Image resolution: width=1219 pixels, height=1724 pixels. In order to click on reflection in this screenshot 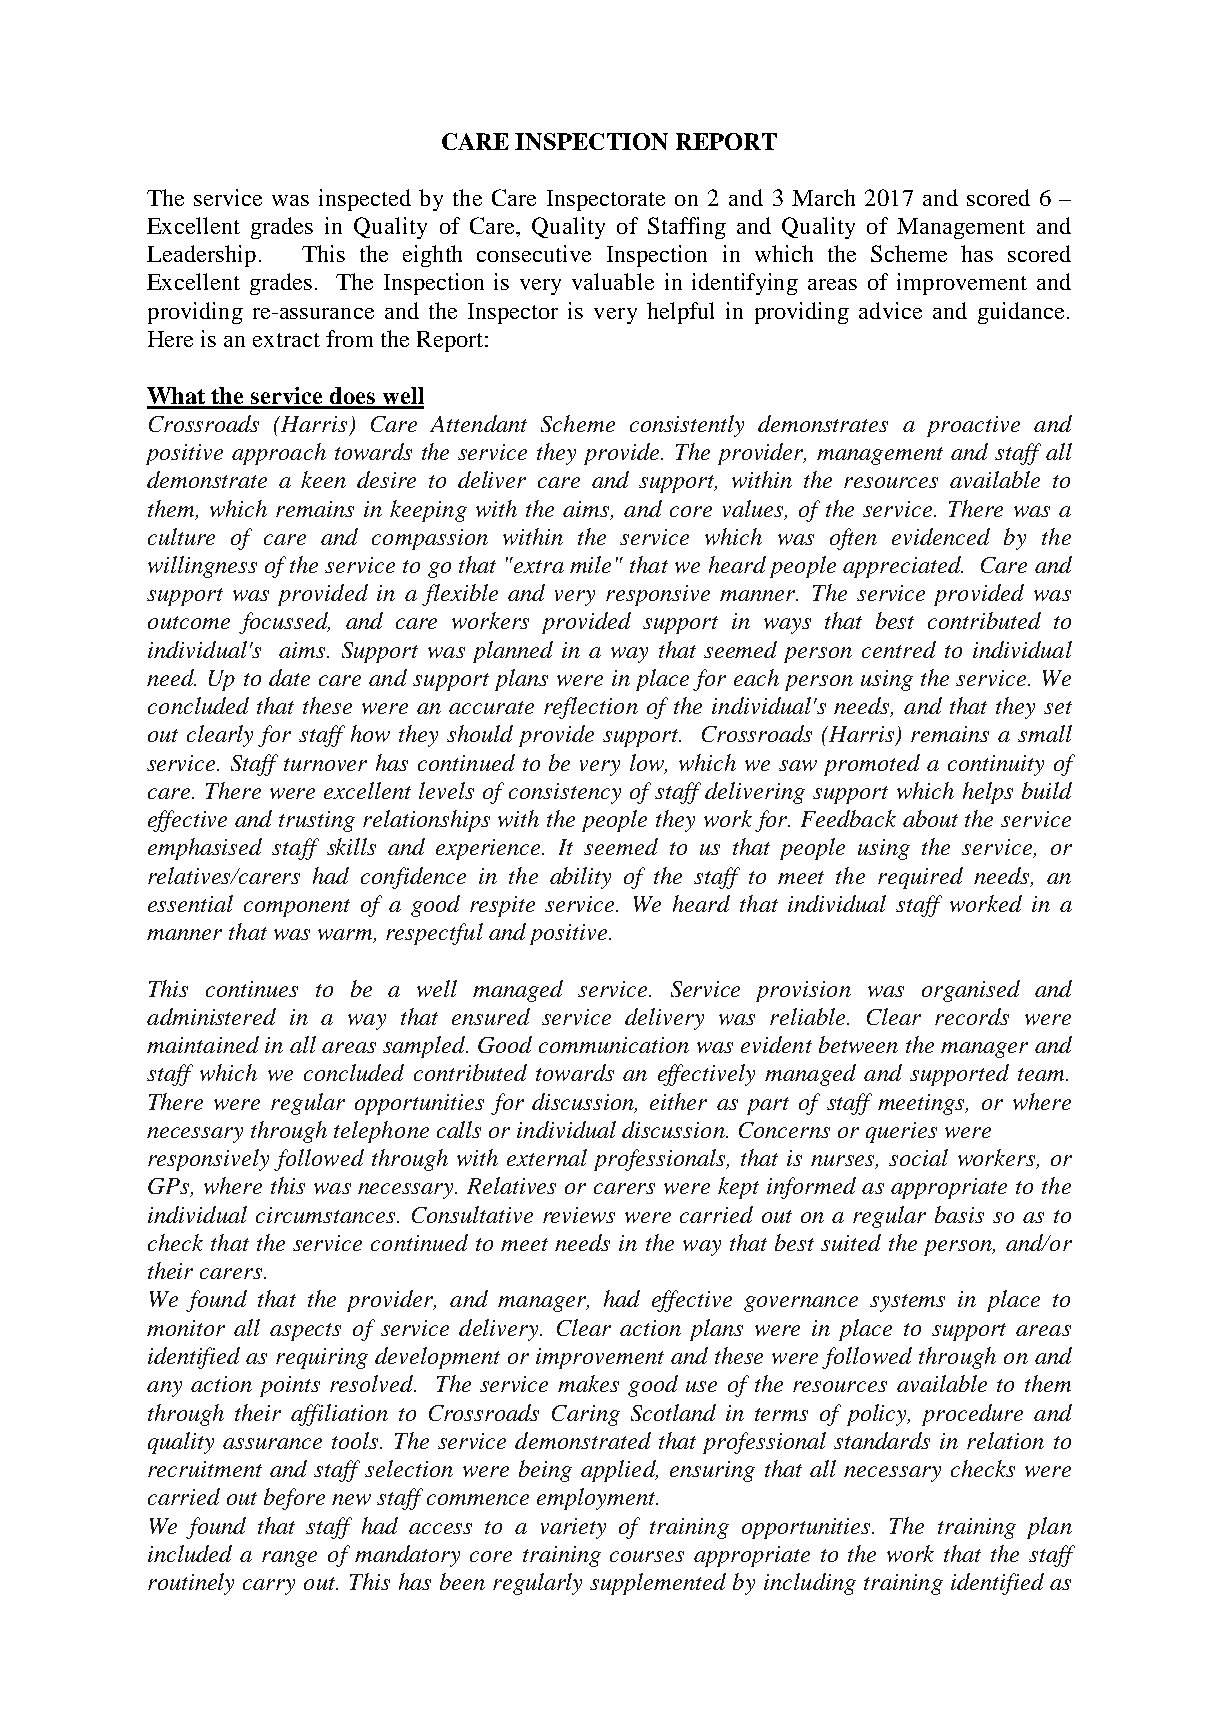, I will do `click(591, 708)`.
